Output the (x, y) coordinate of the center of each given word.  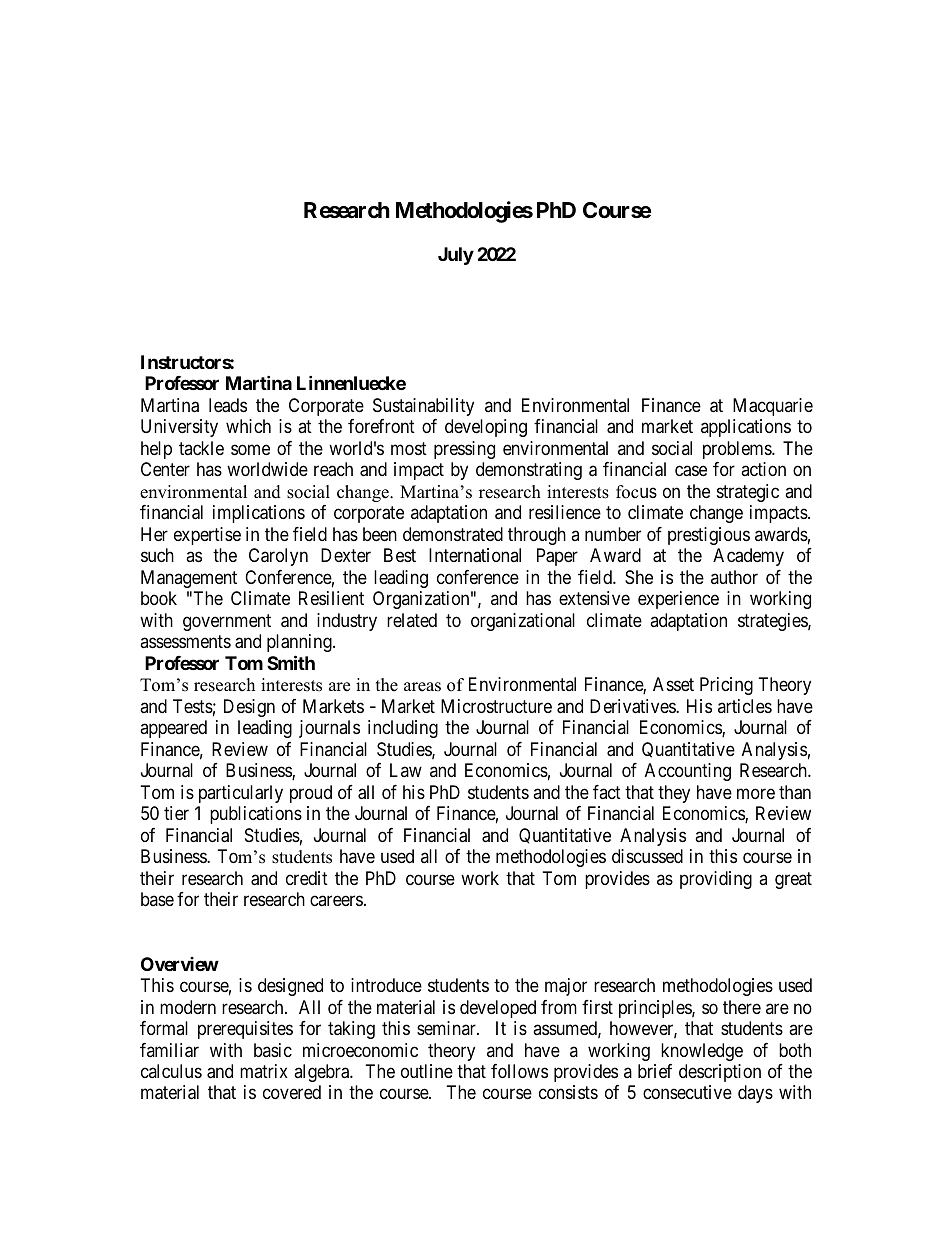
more (756, 793)
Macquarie (773, 407)
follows (519, 1071)
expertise (207, 536)
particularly (241, 794)
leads (228, 405)
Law (406, 770)
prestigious (709, 536)
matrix (264, 1071)
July (456, 256)
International (475, 555)
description (720, 1073)
